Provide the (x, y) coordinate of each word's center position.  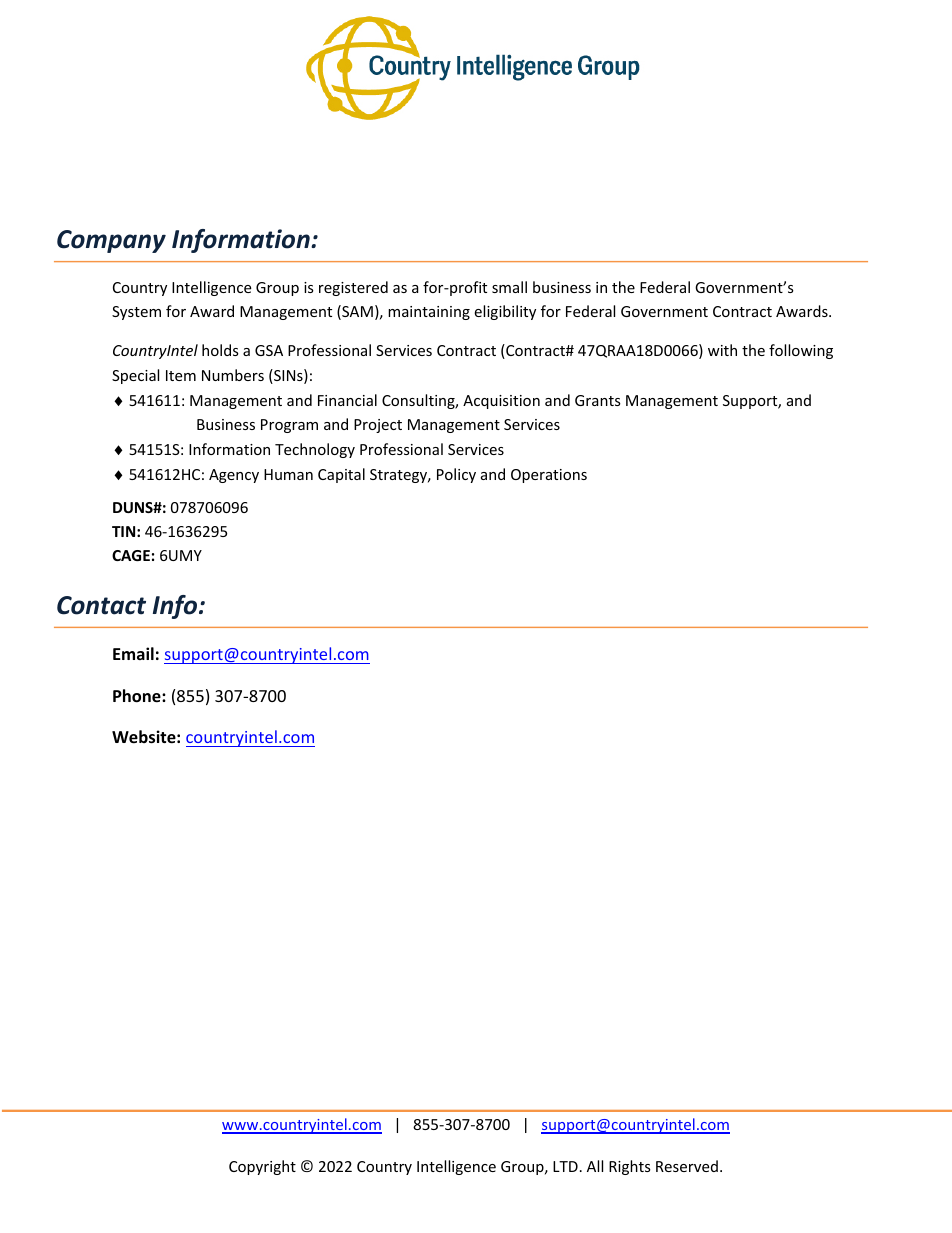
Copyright (262, 1167)
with (722, 350)
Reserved (687, 1166)
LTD (565, 1166)
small (509, 287)
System (136, 313)
